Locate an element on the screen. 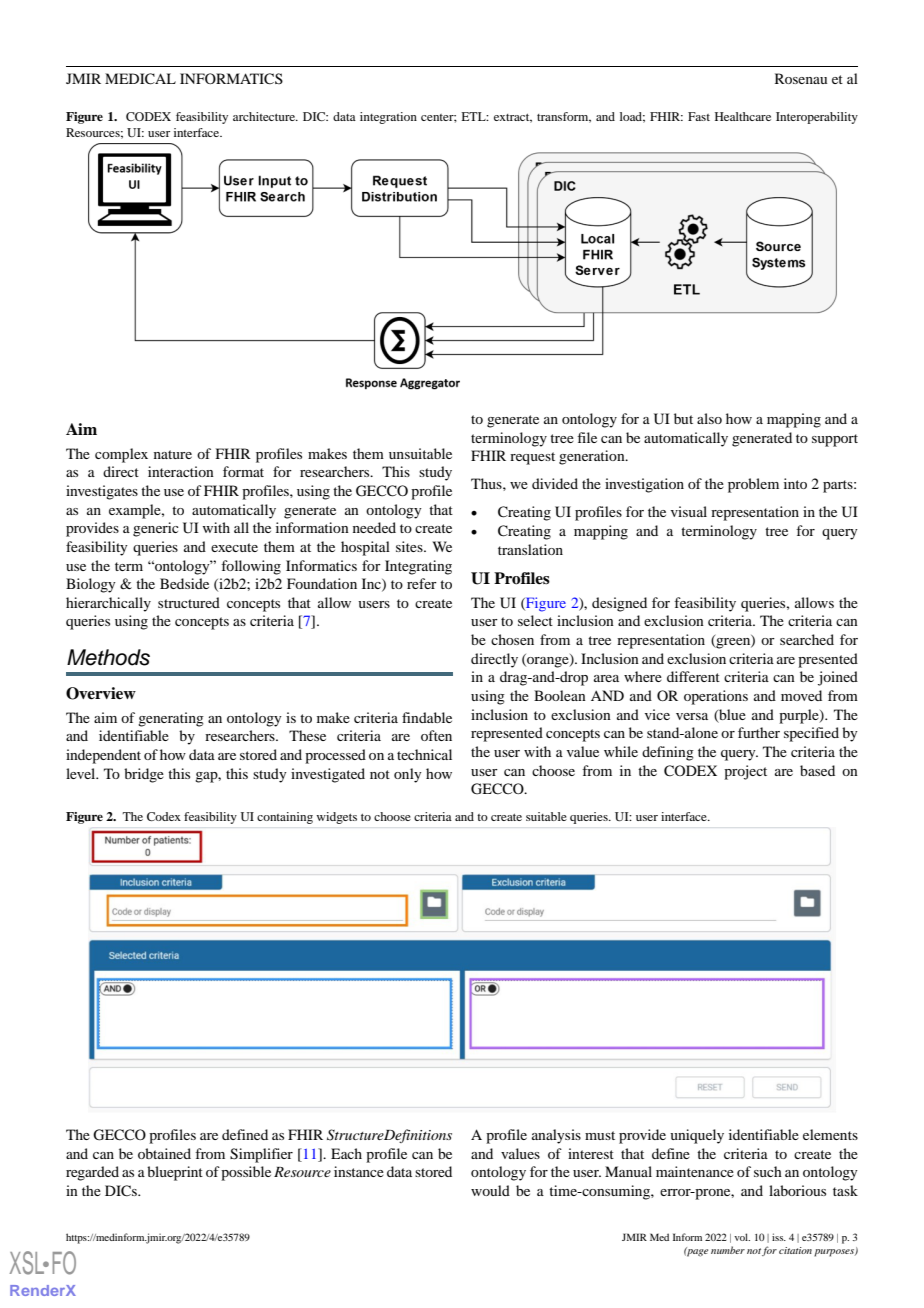 The width and height of the screenshot is (924, 1308). containing is located at coordinates (285, 818).
